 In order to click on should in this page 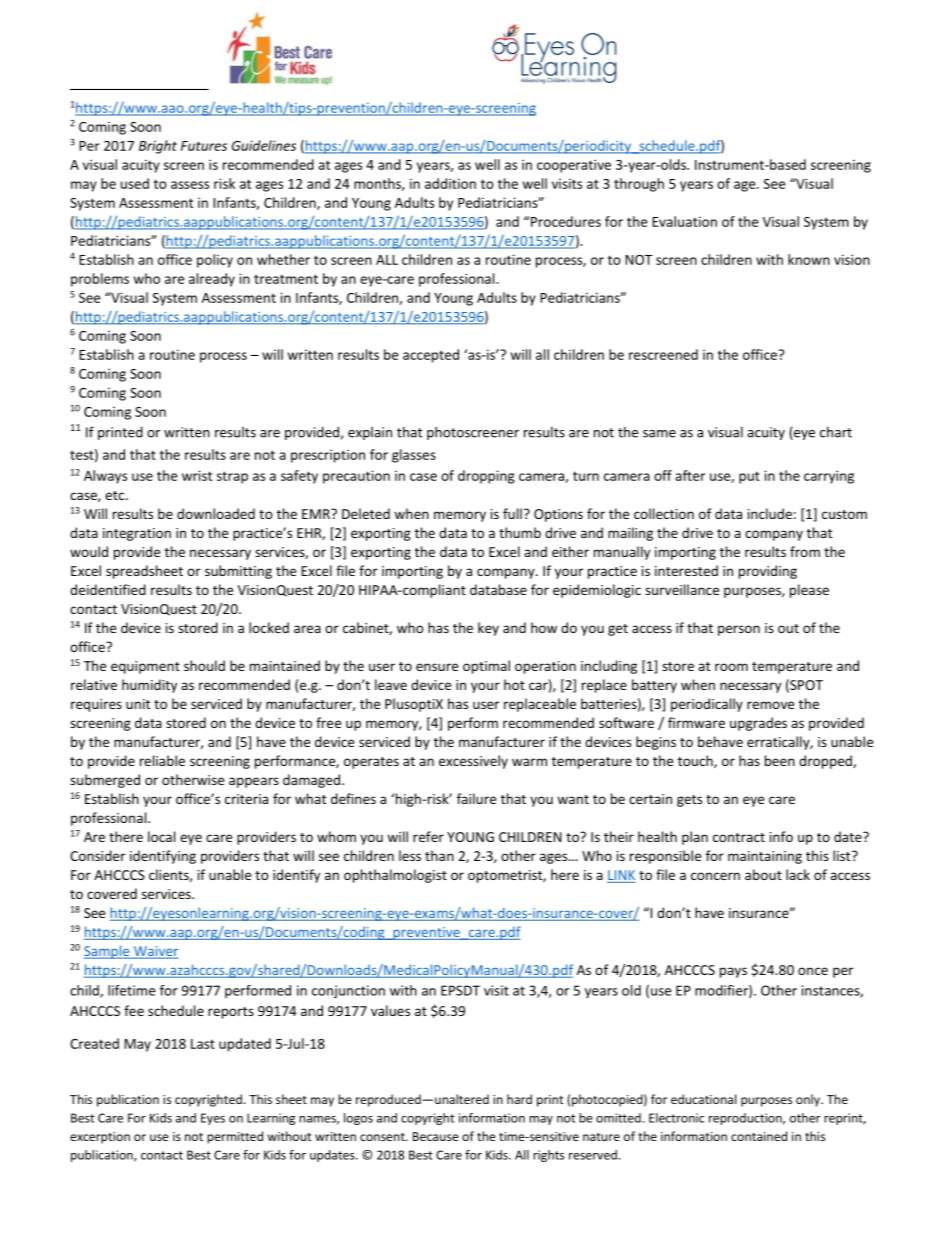, I will do `click(204, 665)`.
